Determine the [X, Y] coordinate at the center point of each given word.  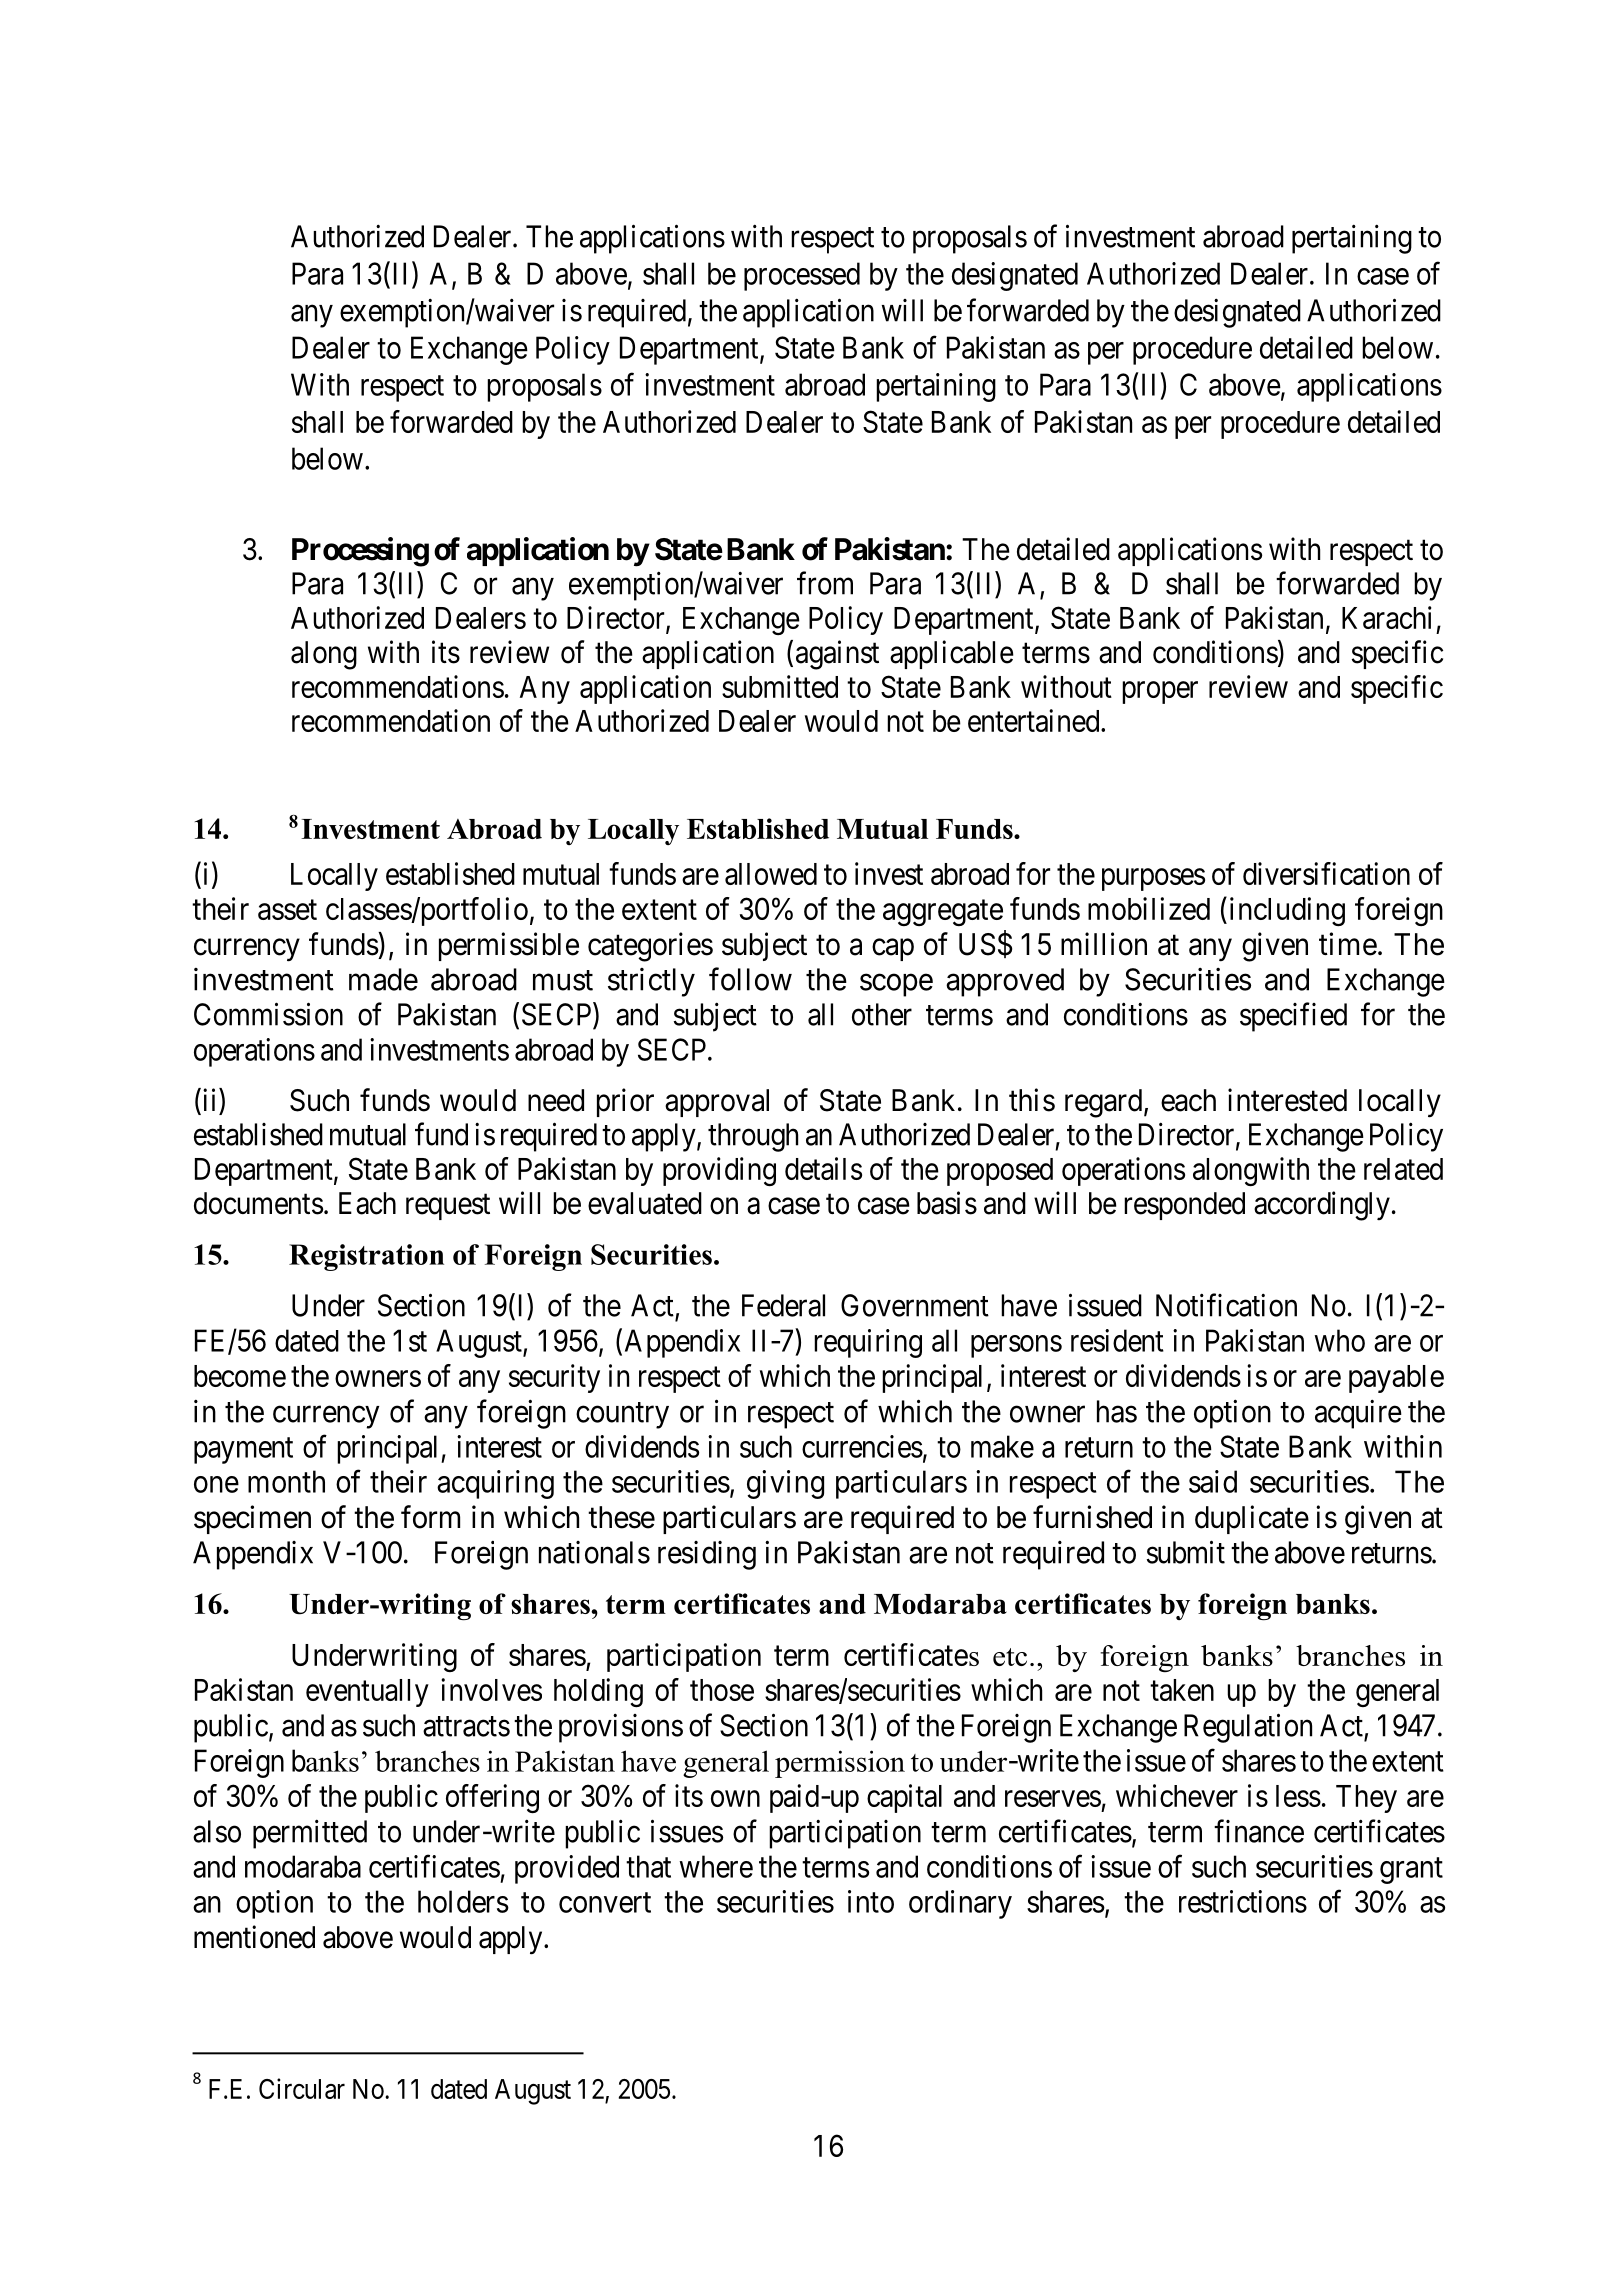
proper [1160, 692]
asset [287, 910]
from [825, 583]
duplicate [1252, 1519]
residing [707, 1555]
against [837, 655]
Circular [302, 2088]
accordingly [1322, 1206]
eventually [367, 1693]
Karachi [1386, 617]
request [448, 1207]
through [753, 1137]
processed [802, 276]
